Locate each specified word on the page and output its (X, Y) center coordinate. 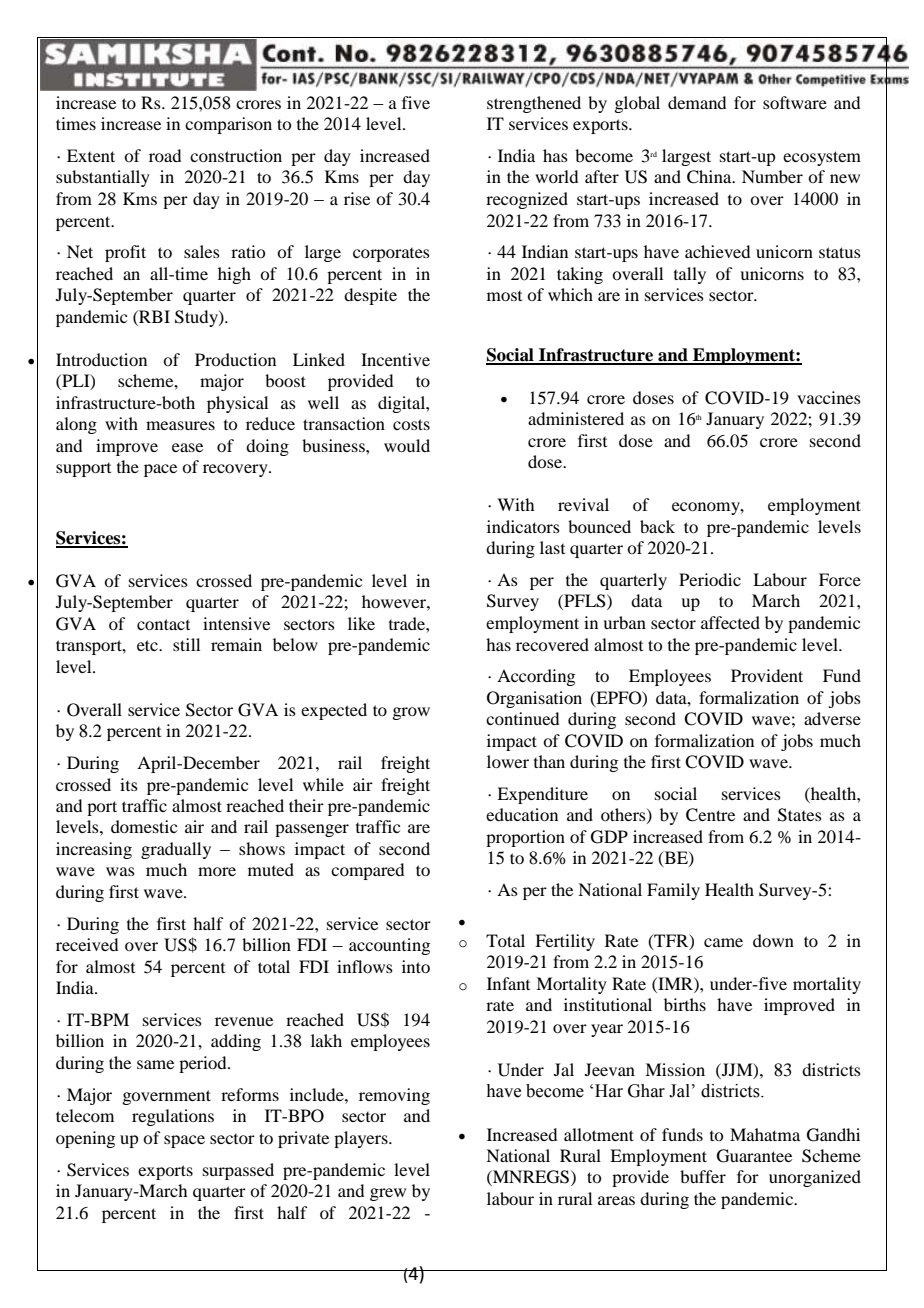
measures (180, 425)
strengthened (534, 104)
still (186, 644)
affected (730, 622)
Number (772, 176)
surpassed (238, 1171)
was (120, 871)
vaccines (829, 397)
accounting (389, 946)
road (165, 155)
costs (411, 424)
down (773, 940)
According (536, 677)
